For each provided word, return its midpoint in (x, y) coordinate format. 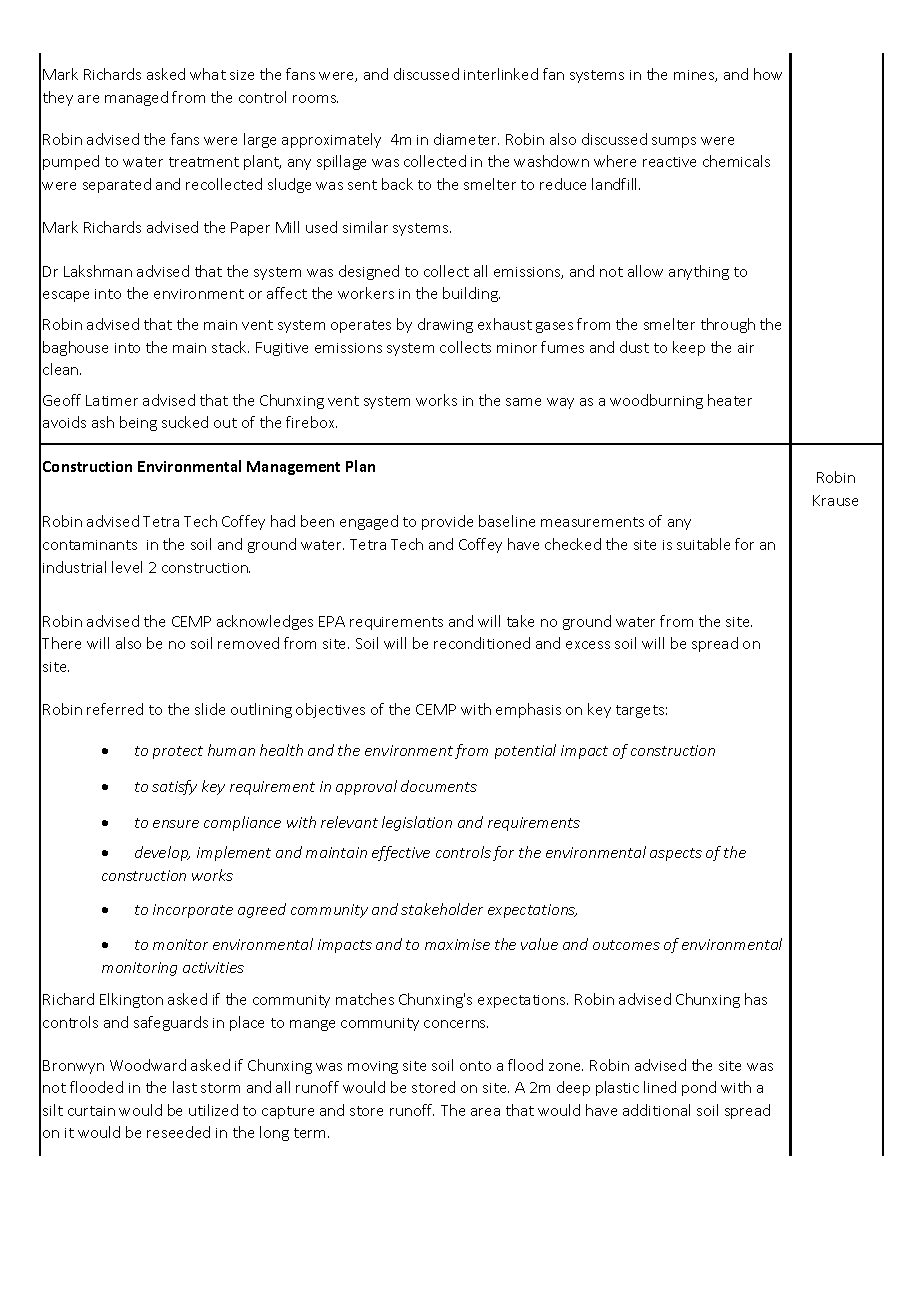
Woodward (148, 1065)
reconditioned (482, 643)
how (768, 74)
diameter (466, 139)
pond (699, 1088)
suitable (703, 544)
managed (136, 98)
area (485, 1112)
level (127, 567)
